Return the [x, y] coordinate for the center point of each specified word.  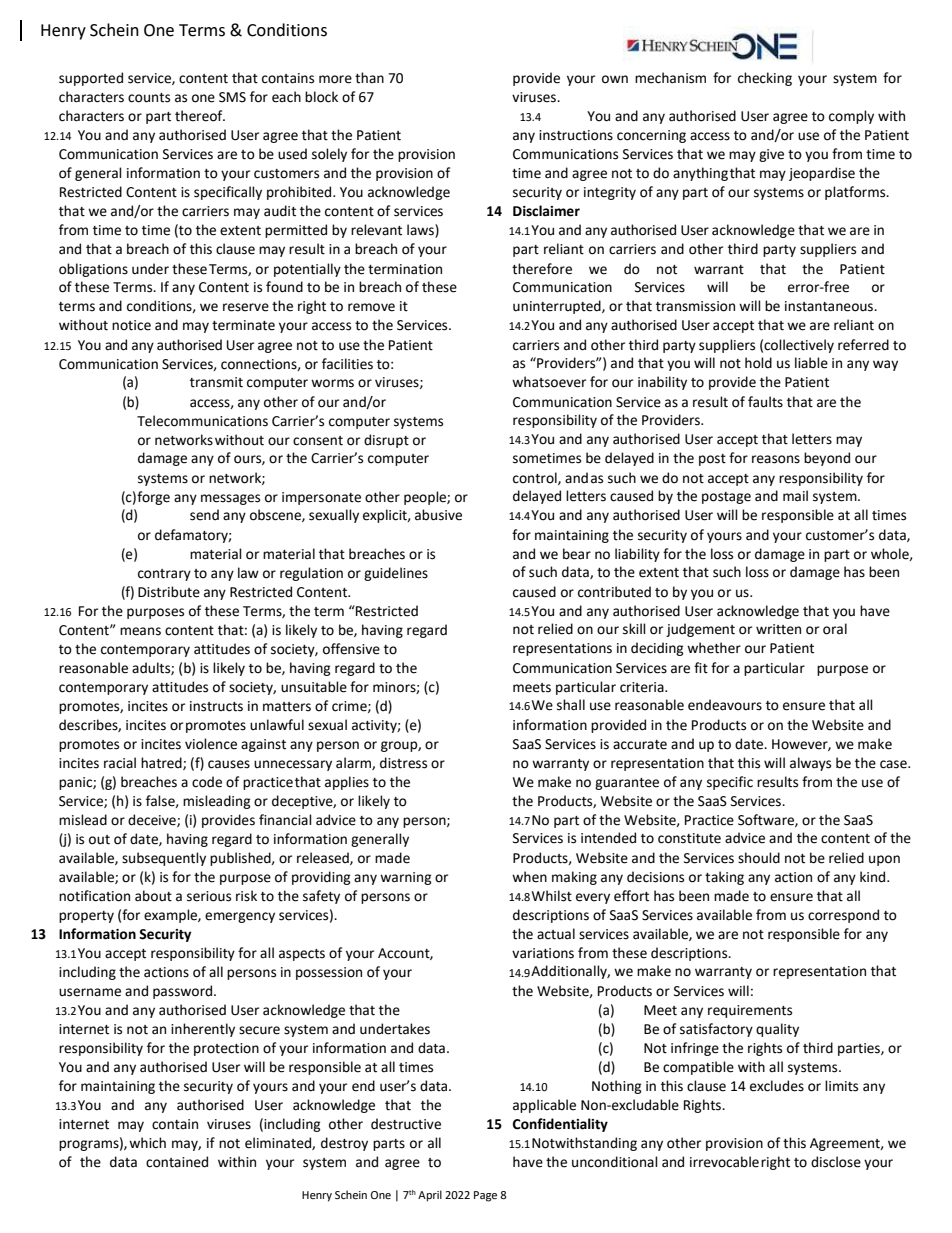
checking [765, 79]
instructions [576, 135]
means [140, 631]
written [778, 629]
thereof [200, 116]
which [147, 1143]
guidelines [396, 574]
